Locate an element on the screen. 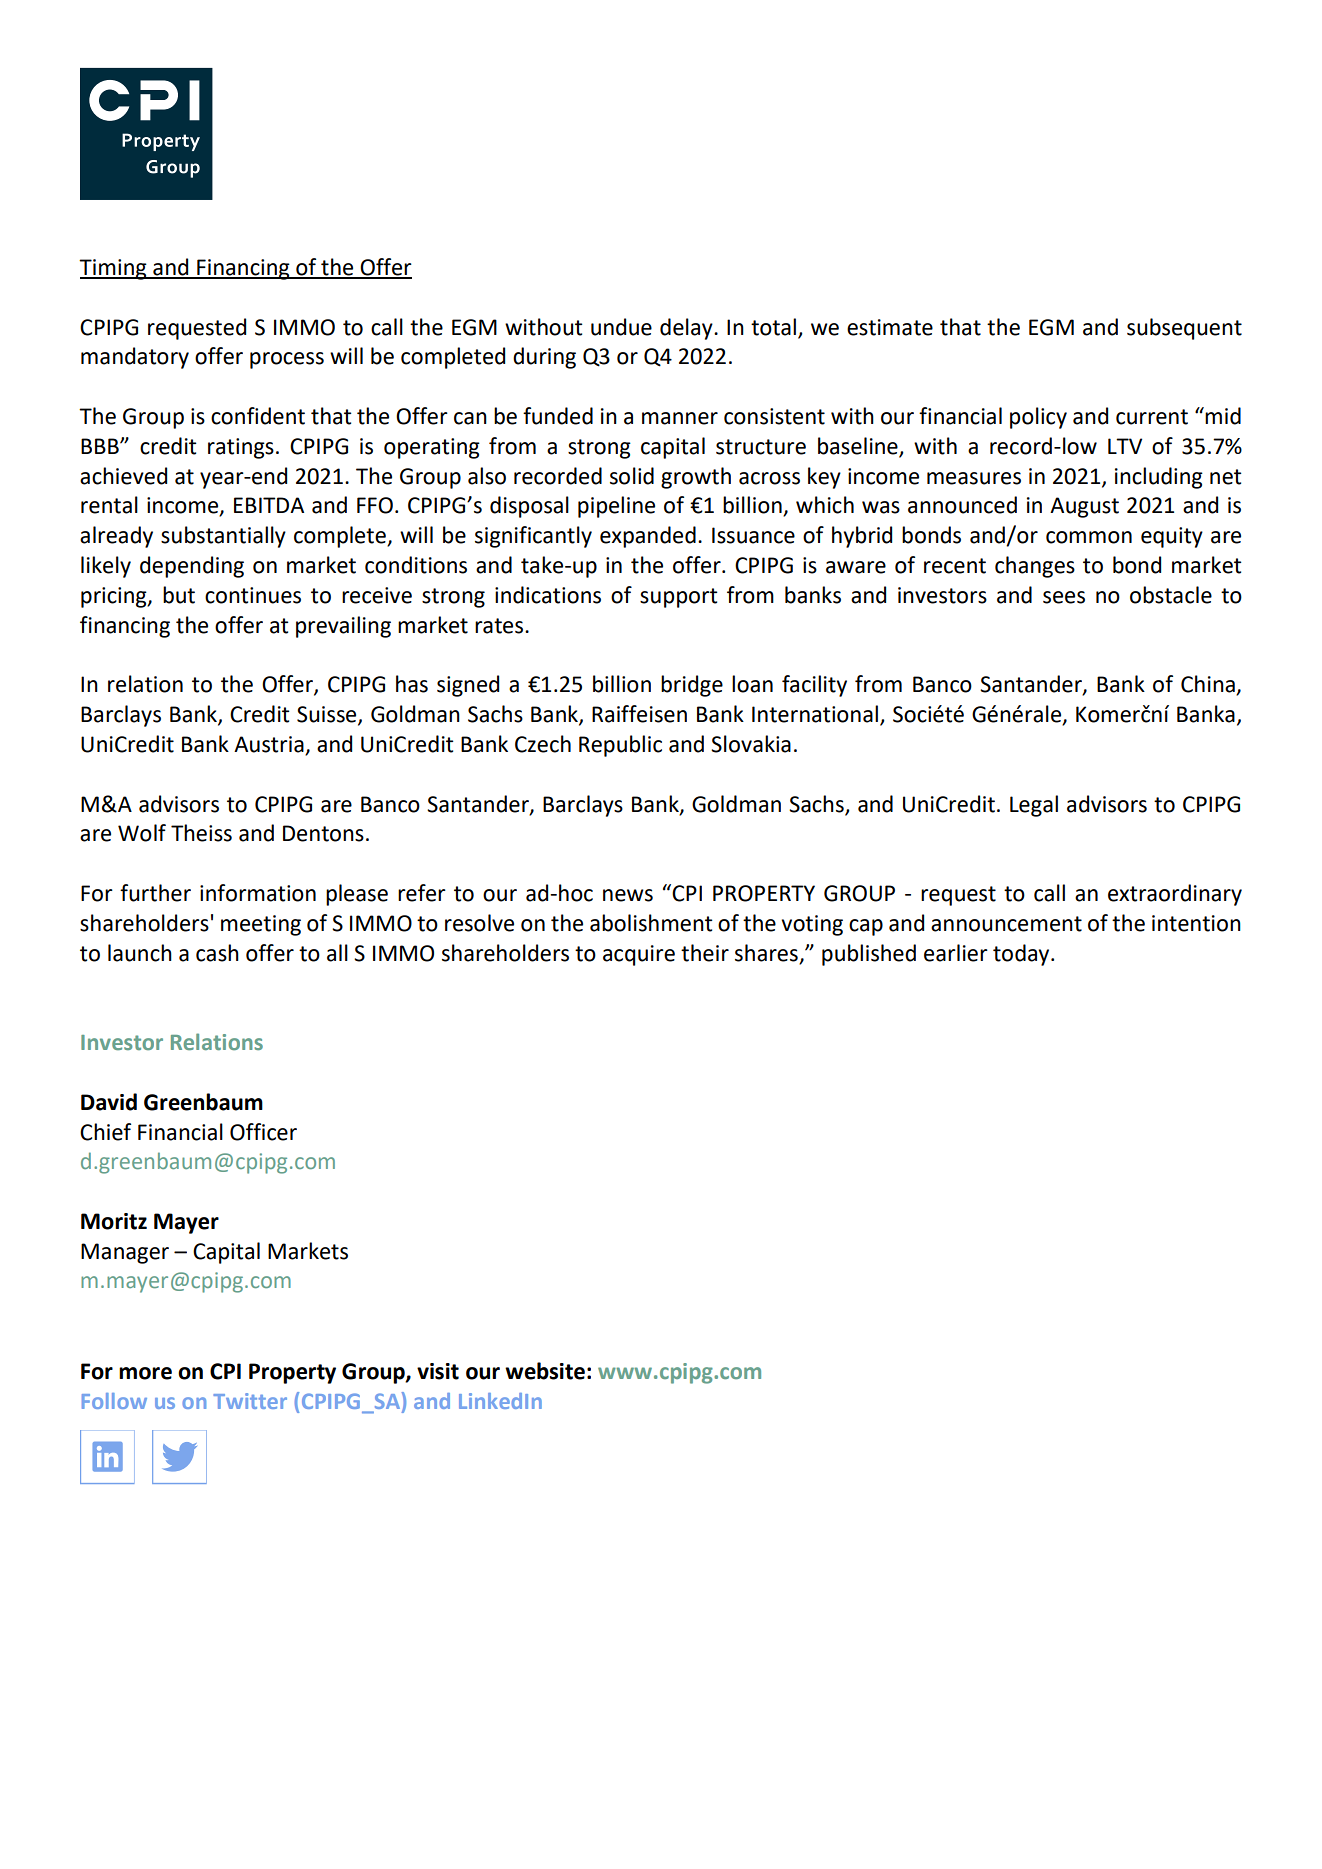 The height and width of the screenshot is (1869, 1322). visit is located at coordinates (438, 1371).
